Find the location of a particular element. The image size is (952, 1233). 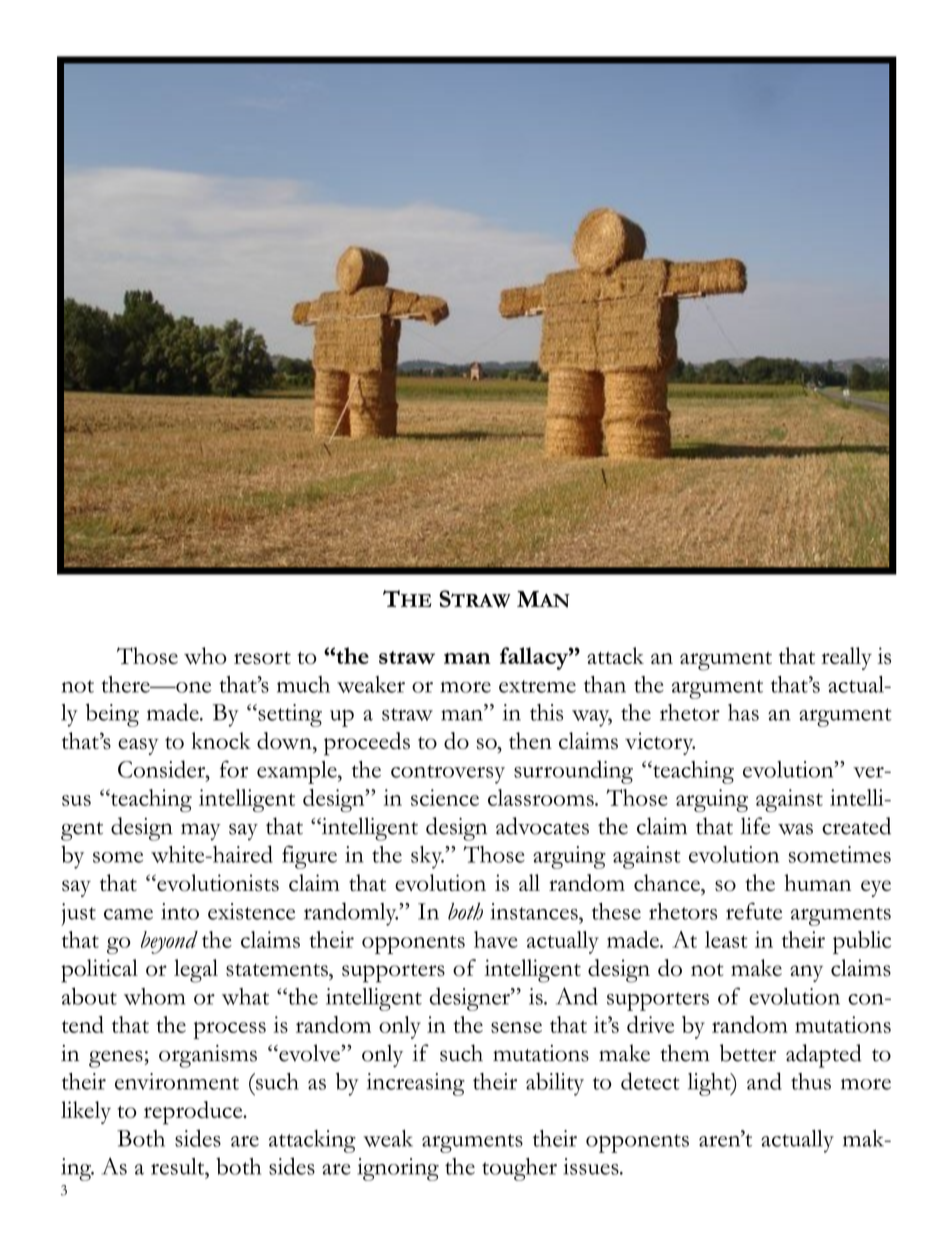

human is located at coordinates (817, 882).
